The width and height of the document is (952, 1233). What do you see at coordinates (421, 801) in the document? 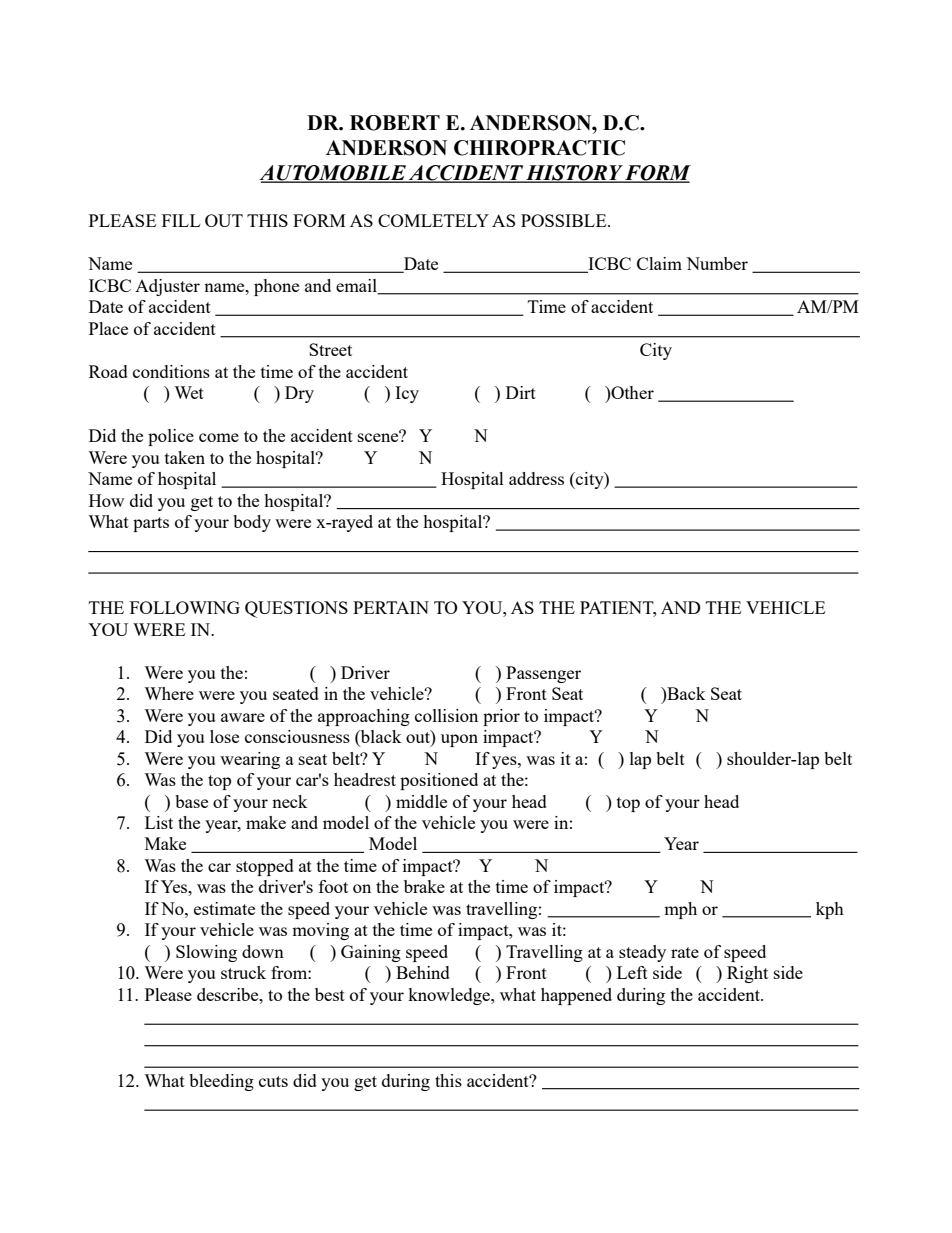
I see `middle` at bounding box center [421, 801].
